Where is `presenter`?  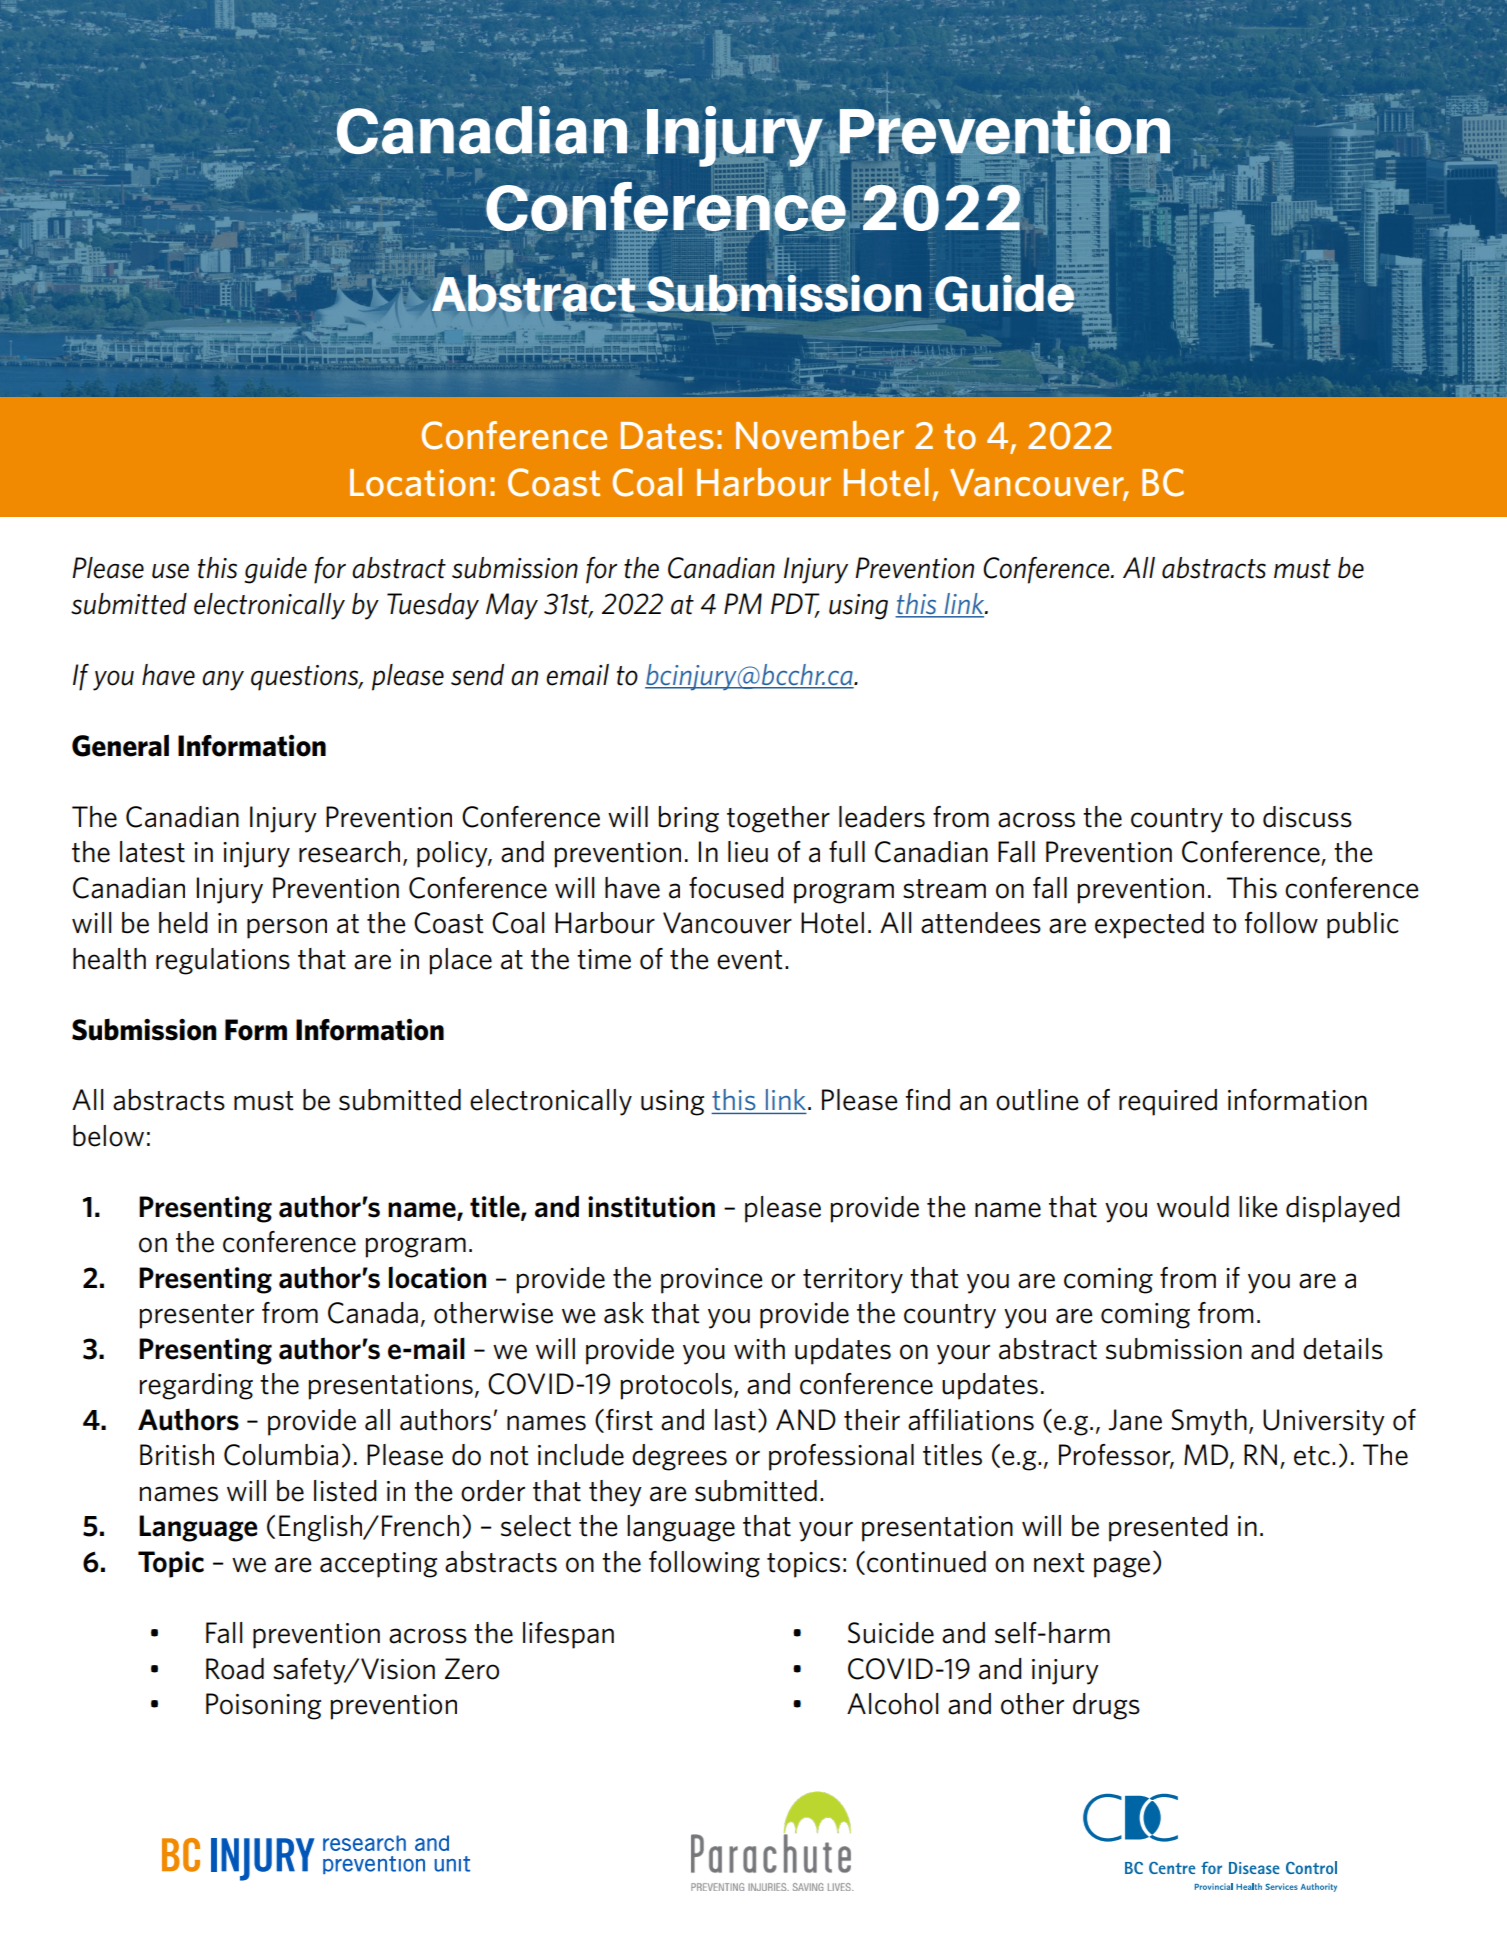
presenter is located at coordinates (197, 1316).
